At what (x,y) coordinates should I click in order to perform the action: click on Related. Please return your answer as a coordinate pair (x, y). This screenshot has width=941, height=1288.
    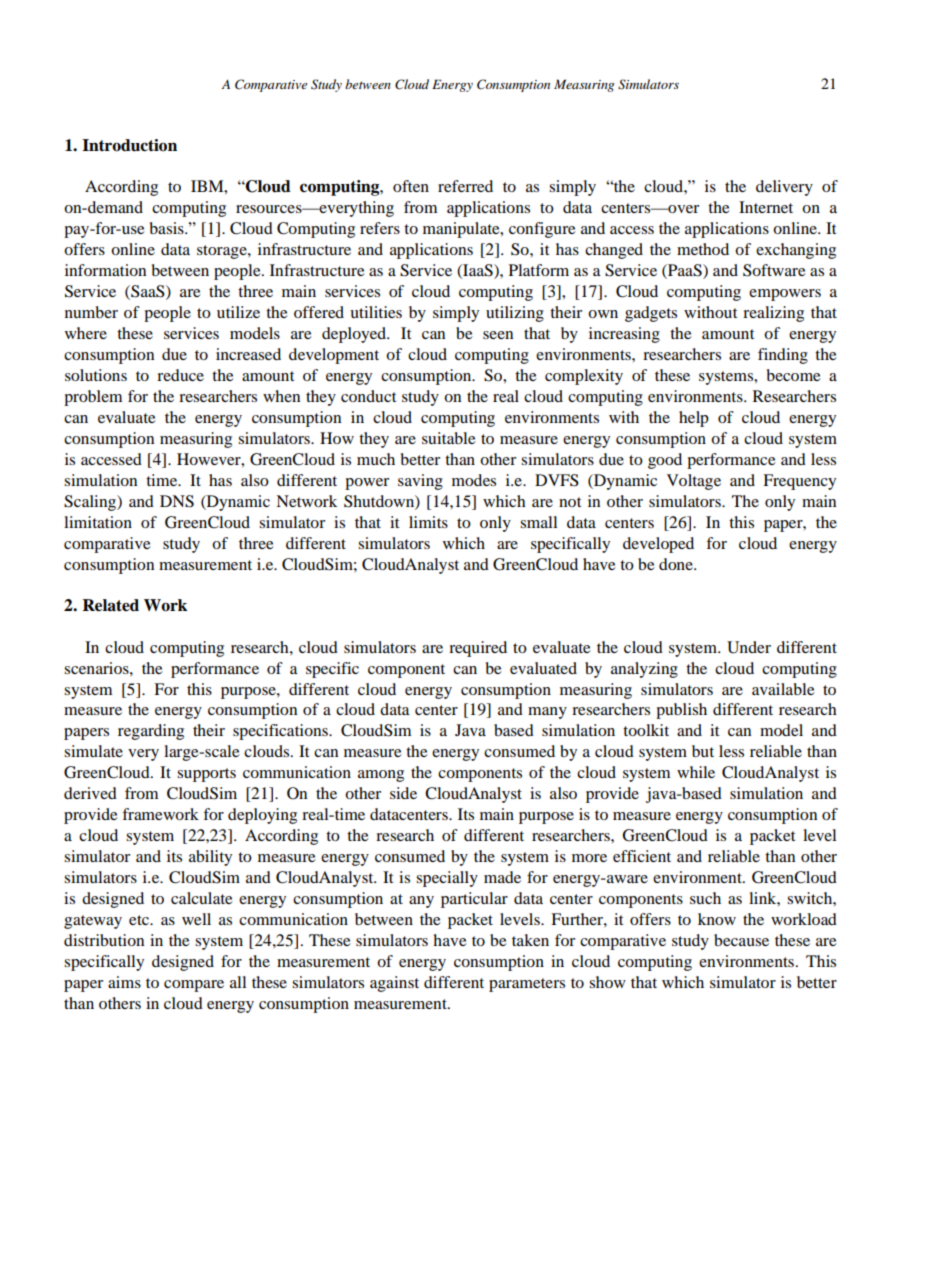
    Looking at the image, I should click on (110, 605).
